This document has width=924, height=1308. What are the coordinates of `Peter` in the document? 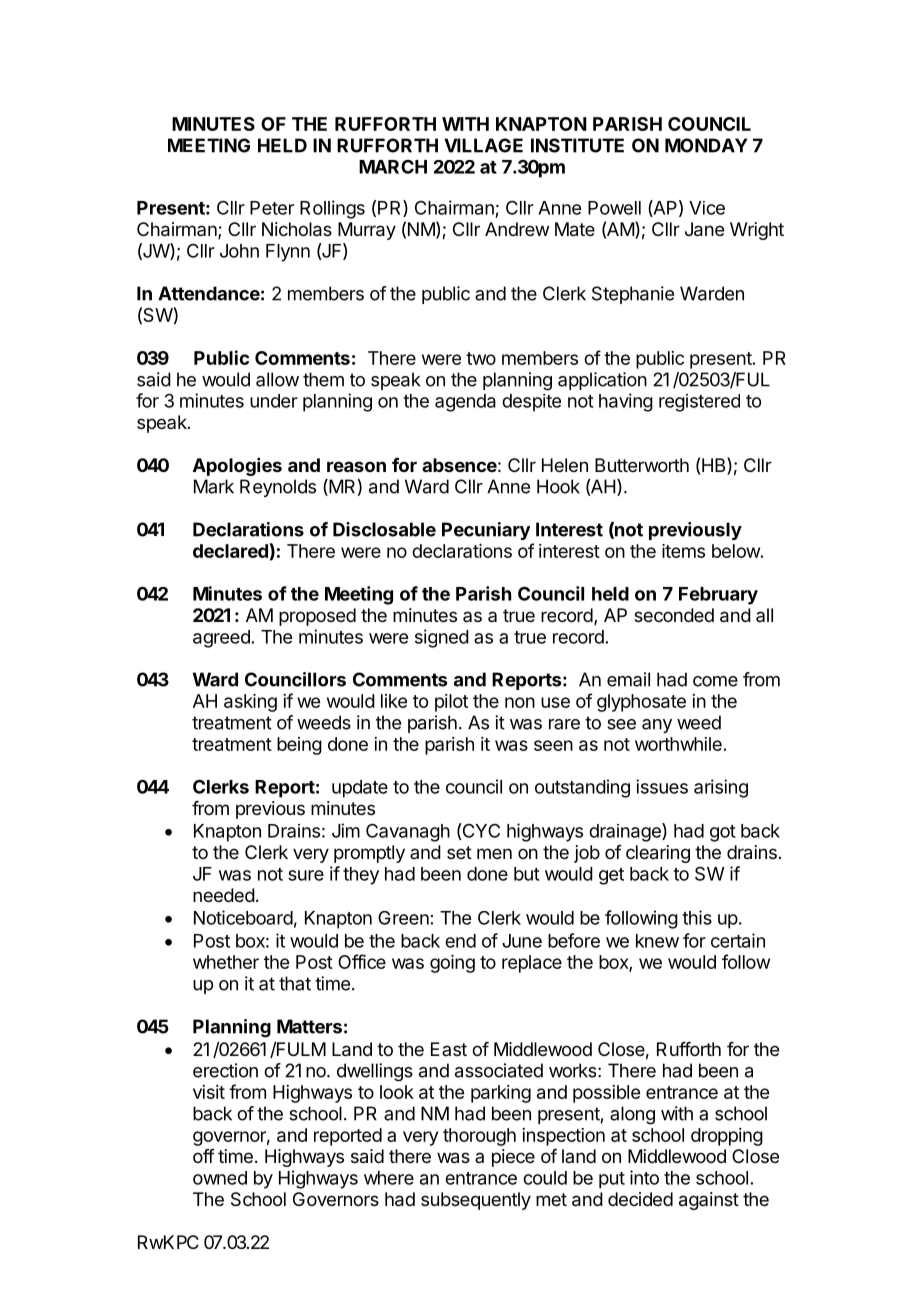 It's located at (272, 208).
